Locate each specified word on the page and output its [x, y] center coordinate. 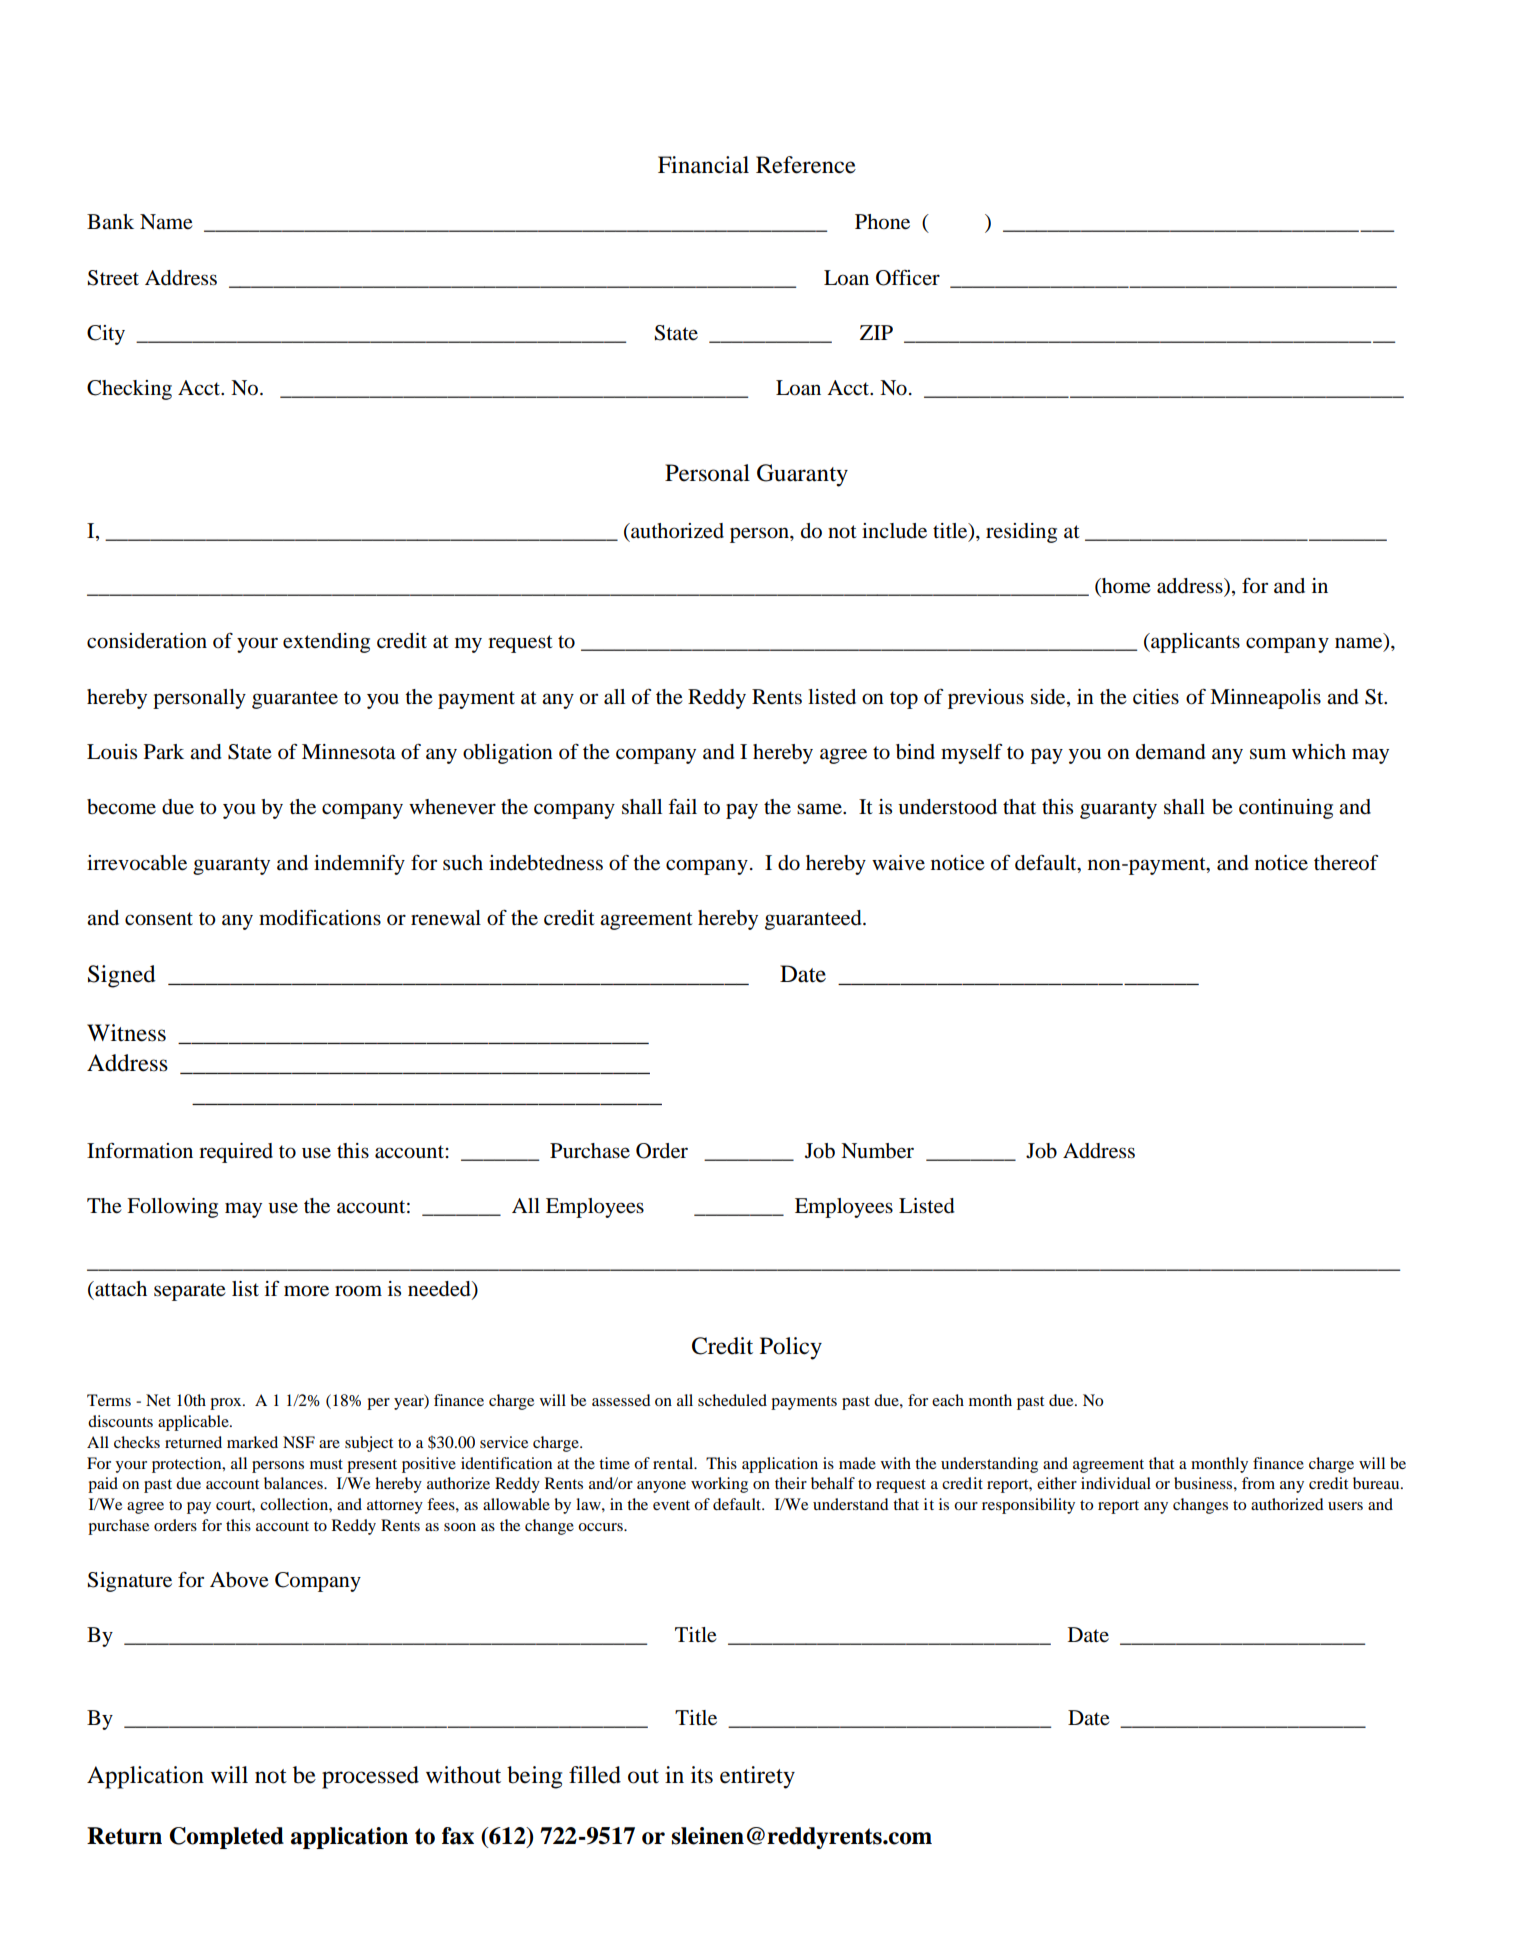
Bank [110, 221]
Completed [226, 1838]
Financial [703, 165]
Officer [908, 277]
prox [227, 1404]
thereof [1346, 863]
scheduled [732, 1400]
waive [898, 862]
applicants [1194, 643]
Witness [126, 1033]
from [1258, 1483]
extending [326, 643]
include [894, 531]
